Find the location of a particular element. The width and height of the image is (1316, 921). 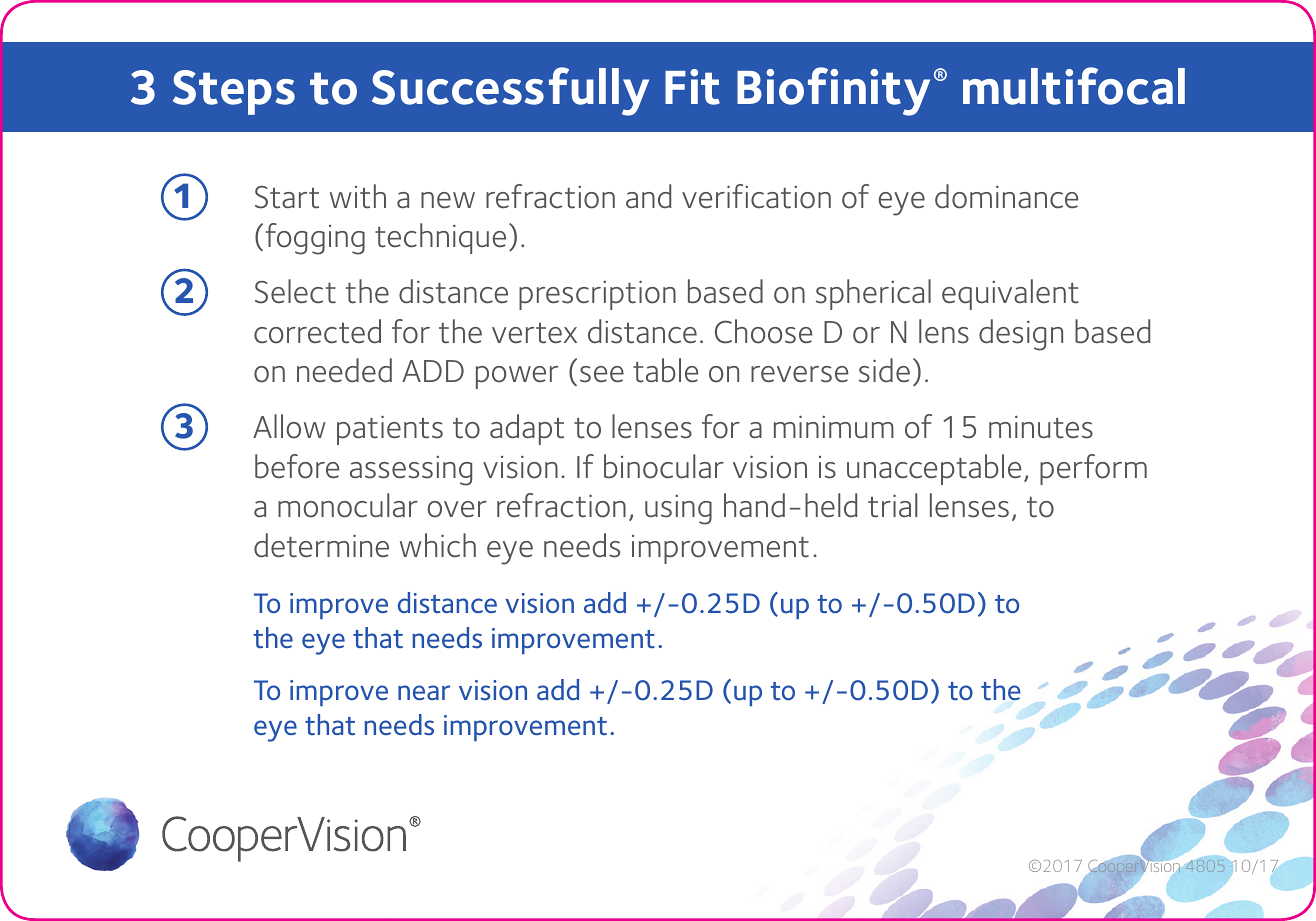

see is located at coordinates (602, 374).
